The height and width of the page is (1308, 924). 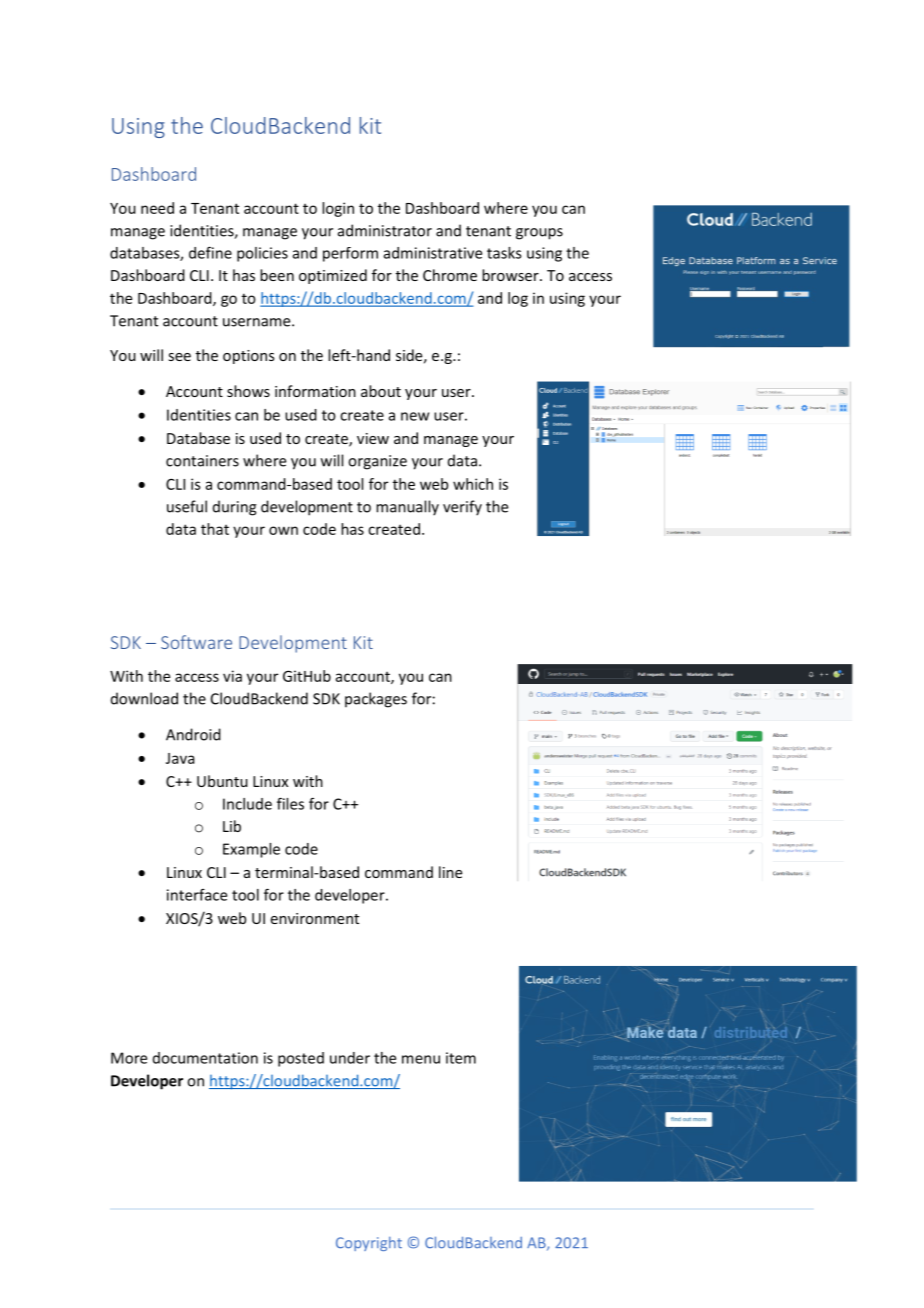 I want to click on Android, so click(x=193, y=734).
